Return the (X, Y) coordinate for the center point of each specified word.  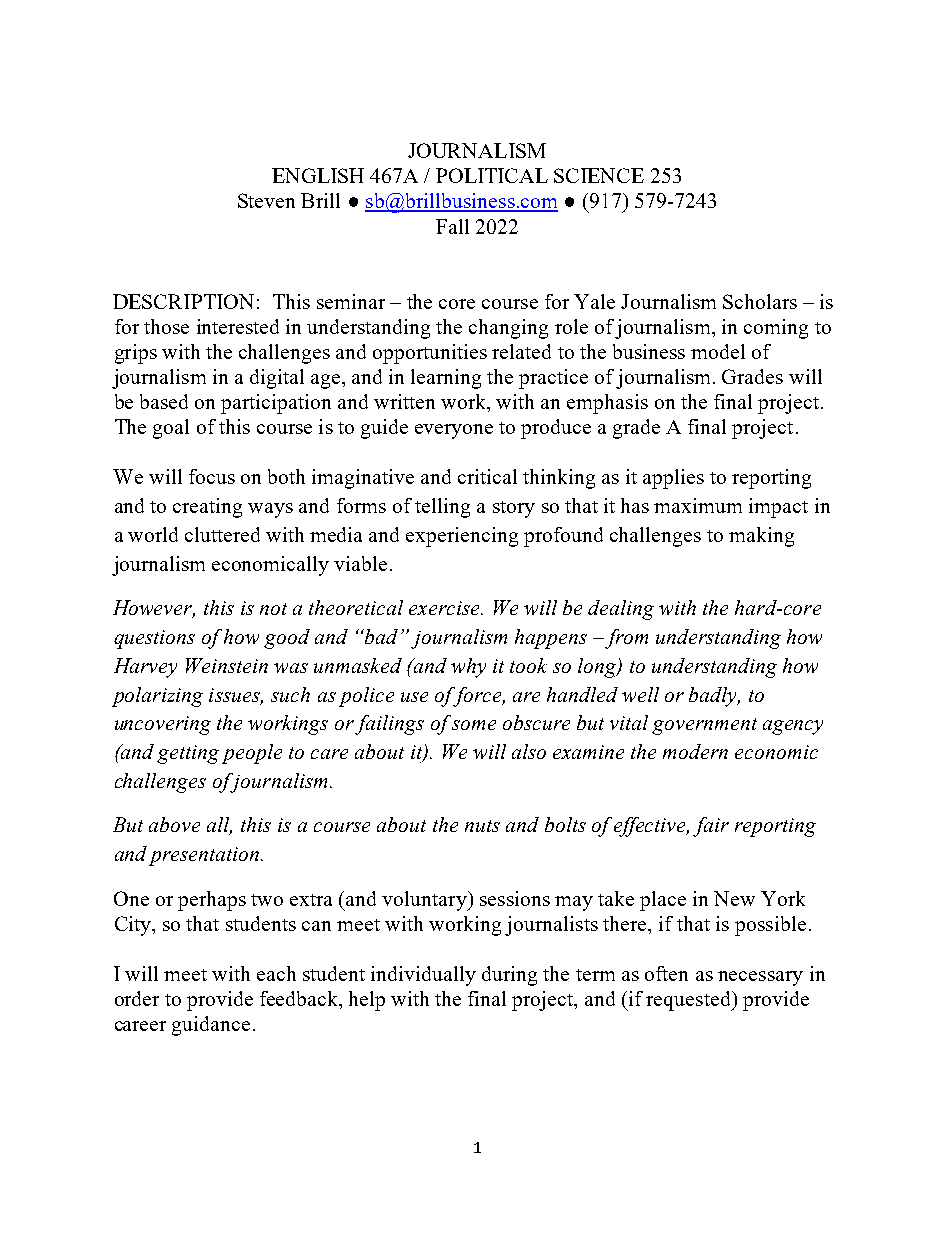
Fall (452, 226)
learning (446, 379)
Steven (266, 200)
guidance (211, 1026)
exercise (446, 608)
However (154, 609)
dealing (621, 610)
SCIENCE (599, 175)
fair (711, 827)
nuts (482, 826)
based (164, 401)
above (174, 824)
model (718, 351)
